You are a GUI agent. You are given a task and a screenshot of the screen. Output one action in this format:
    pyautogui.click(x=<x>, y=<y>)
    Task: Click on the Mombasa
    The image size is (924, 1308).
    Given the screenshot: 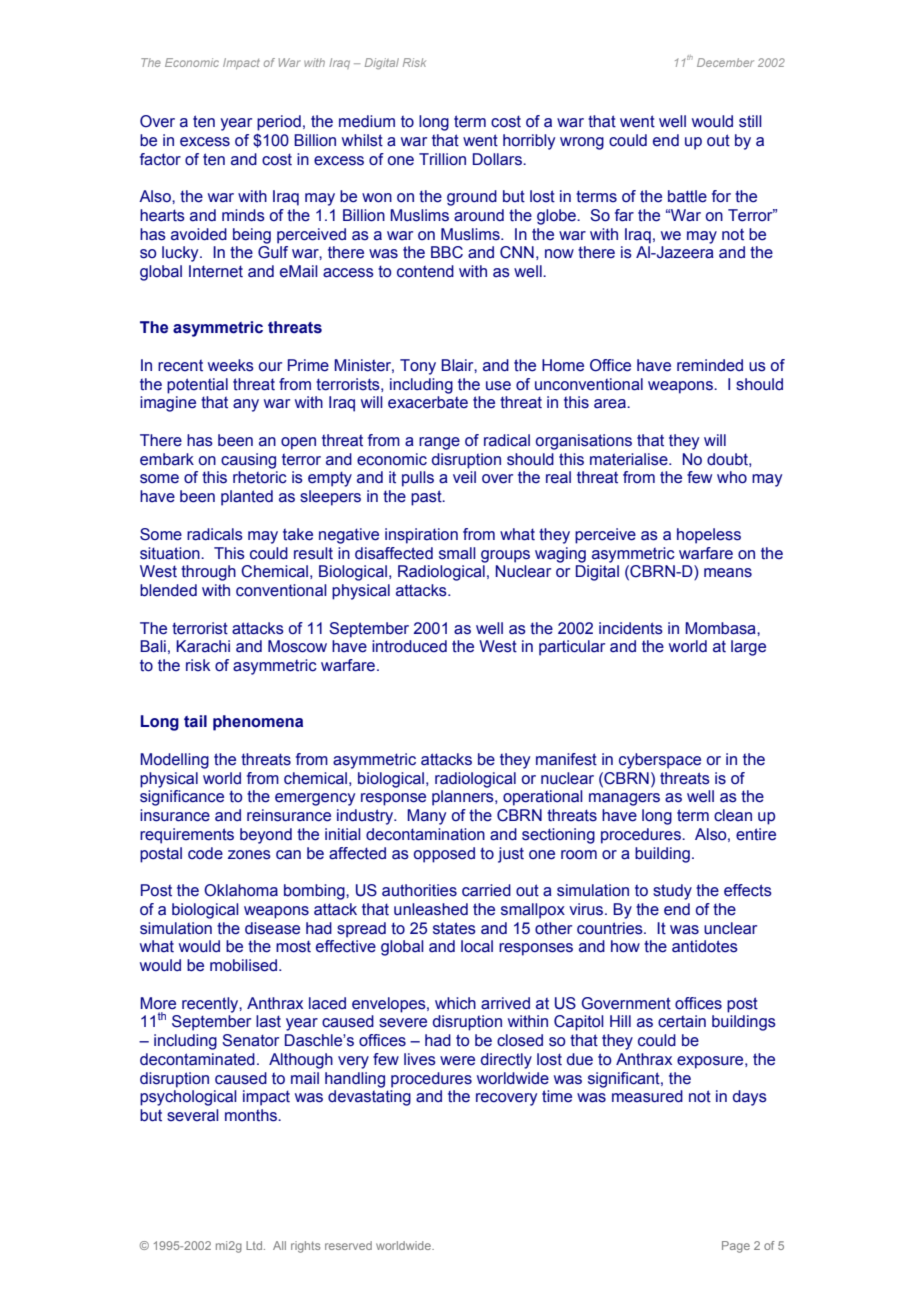 What is the action you would take?
    pyautogui.click(x=721, y=628)
